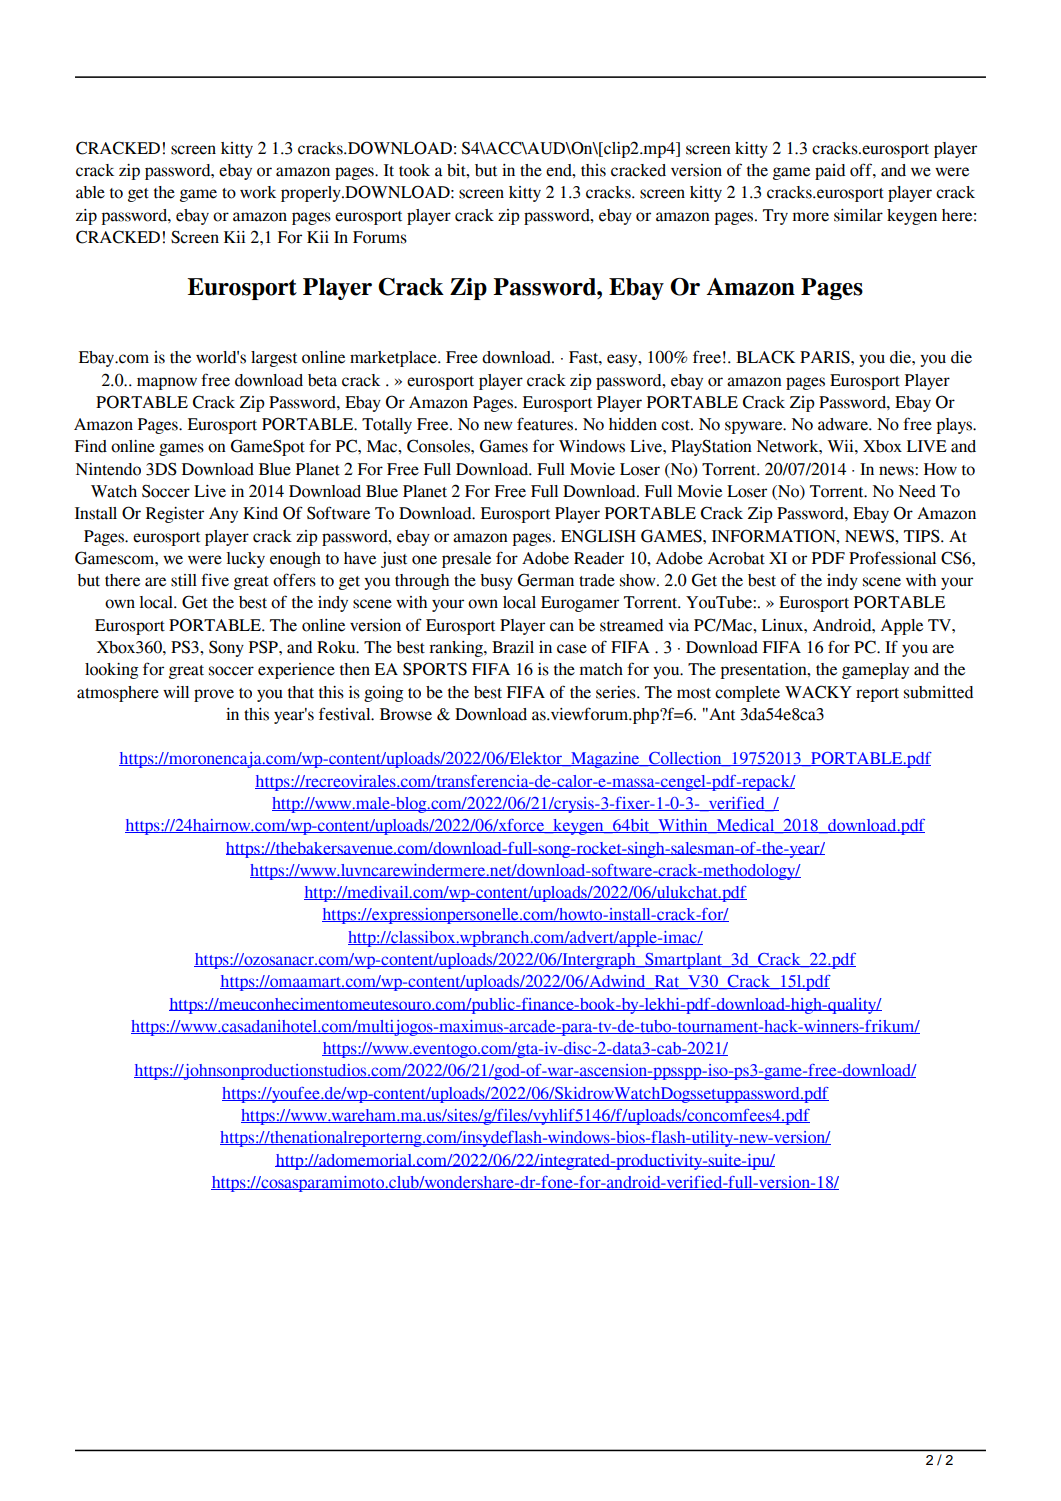  I want to click on took, so click(414, 170).
